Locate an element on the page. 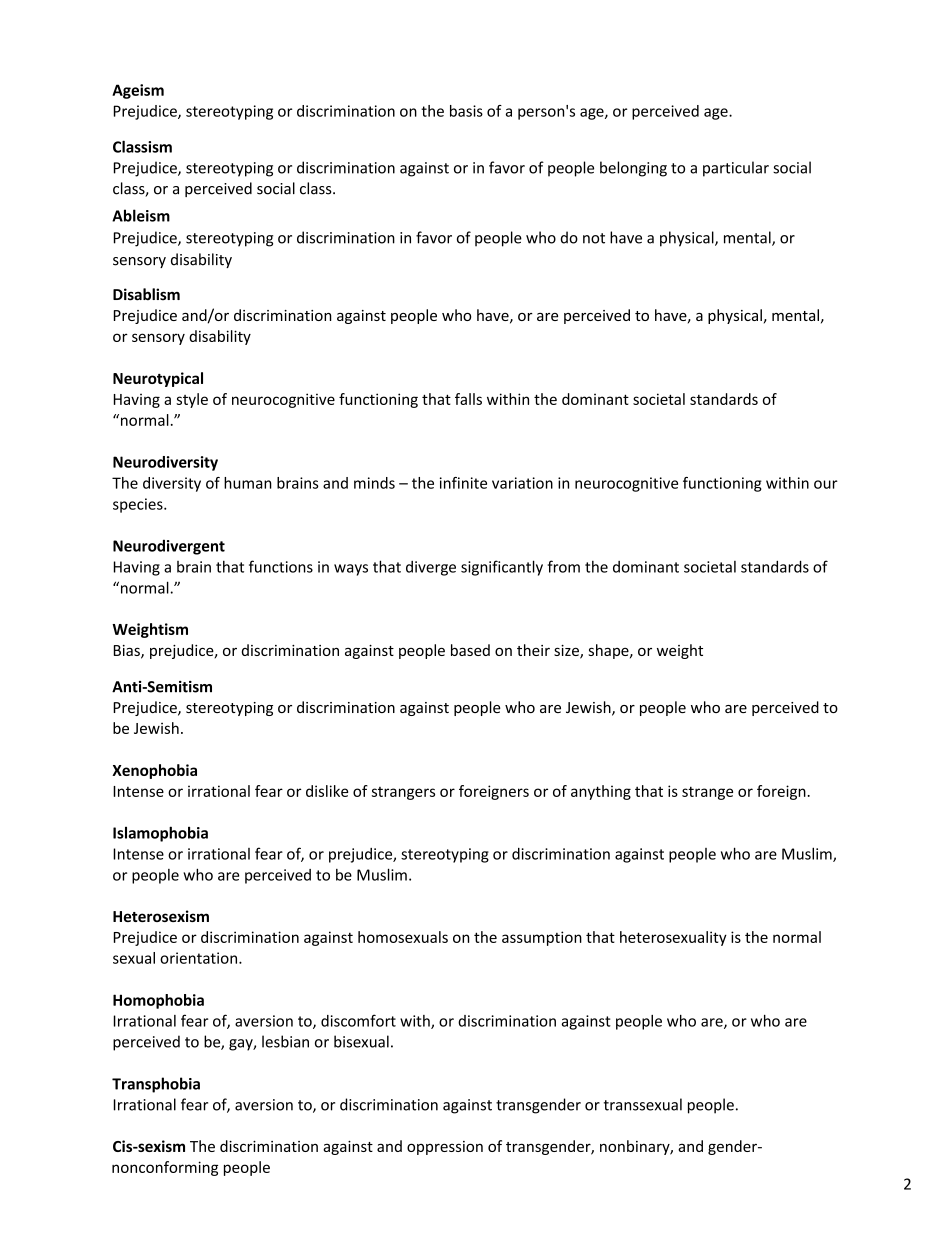 The image size is (952, 1233). assumption is located at coordinates (542, 938).
